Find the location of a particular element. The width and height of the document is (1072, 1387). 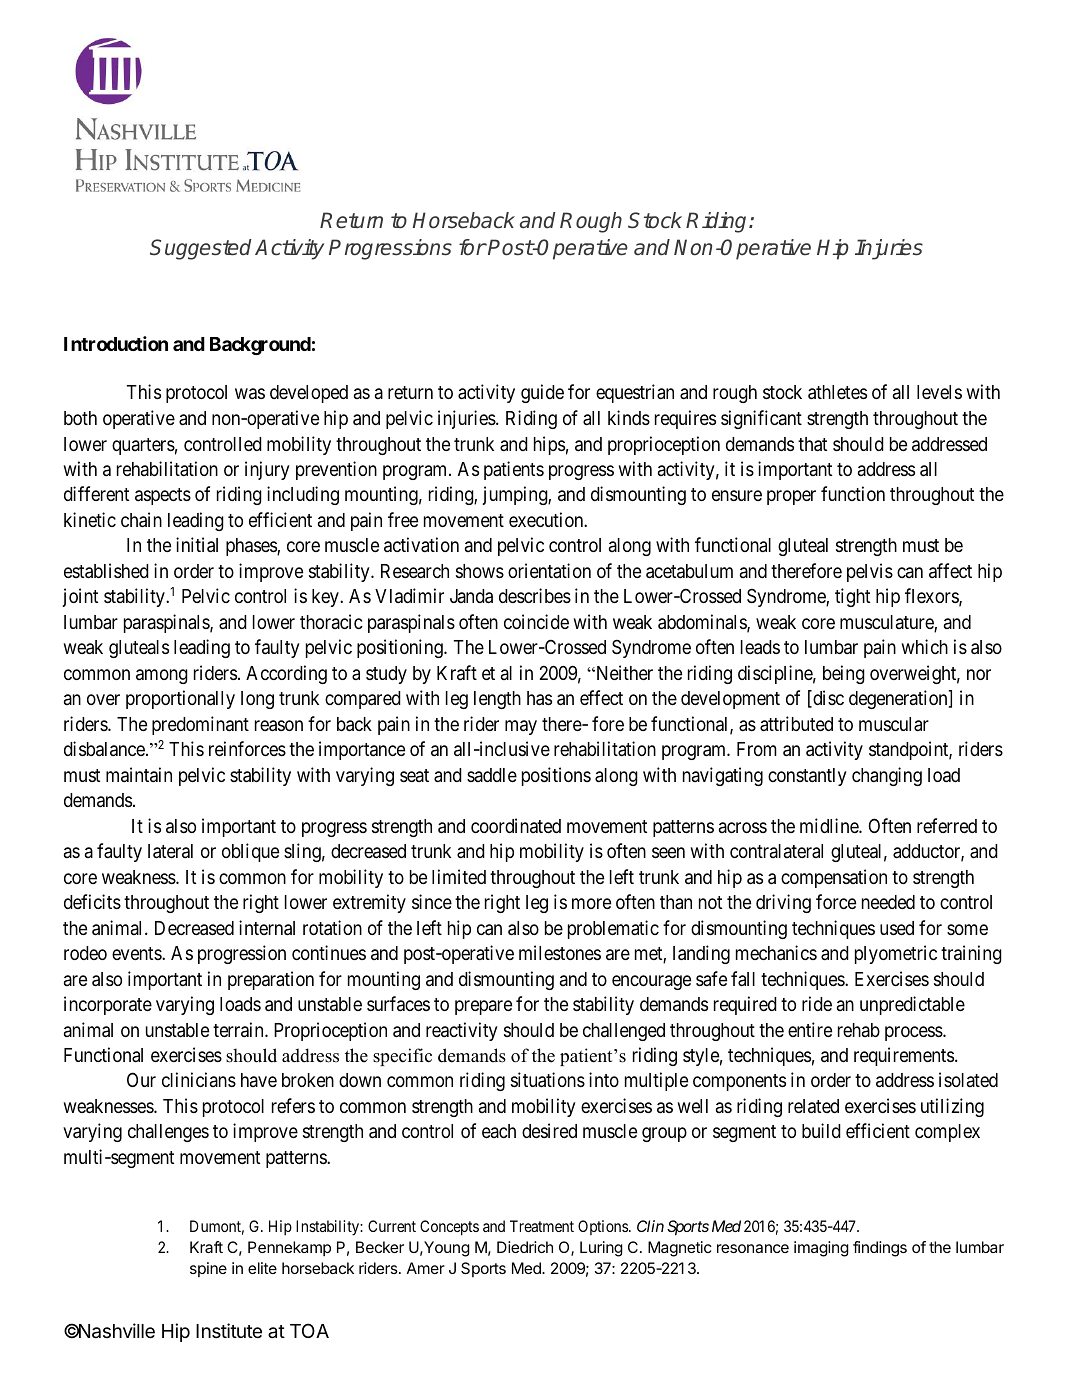

athletes is located at coordinates (837, 392).
